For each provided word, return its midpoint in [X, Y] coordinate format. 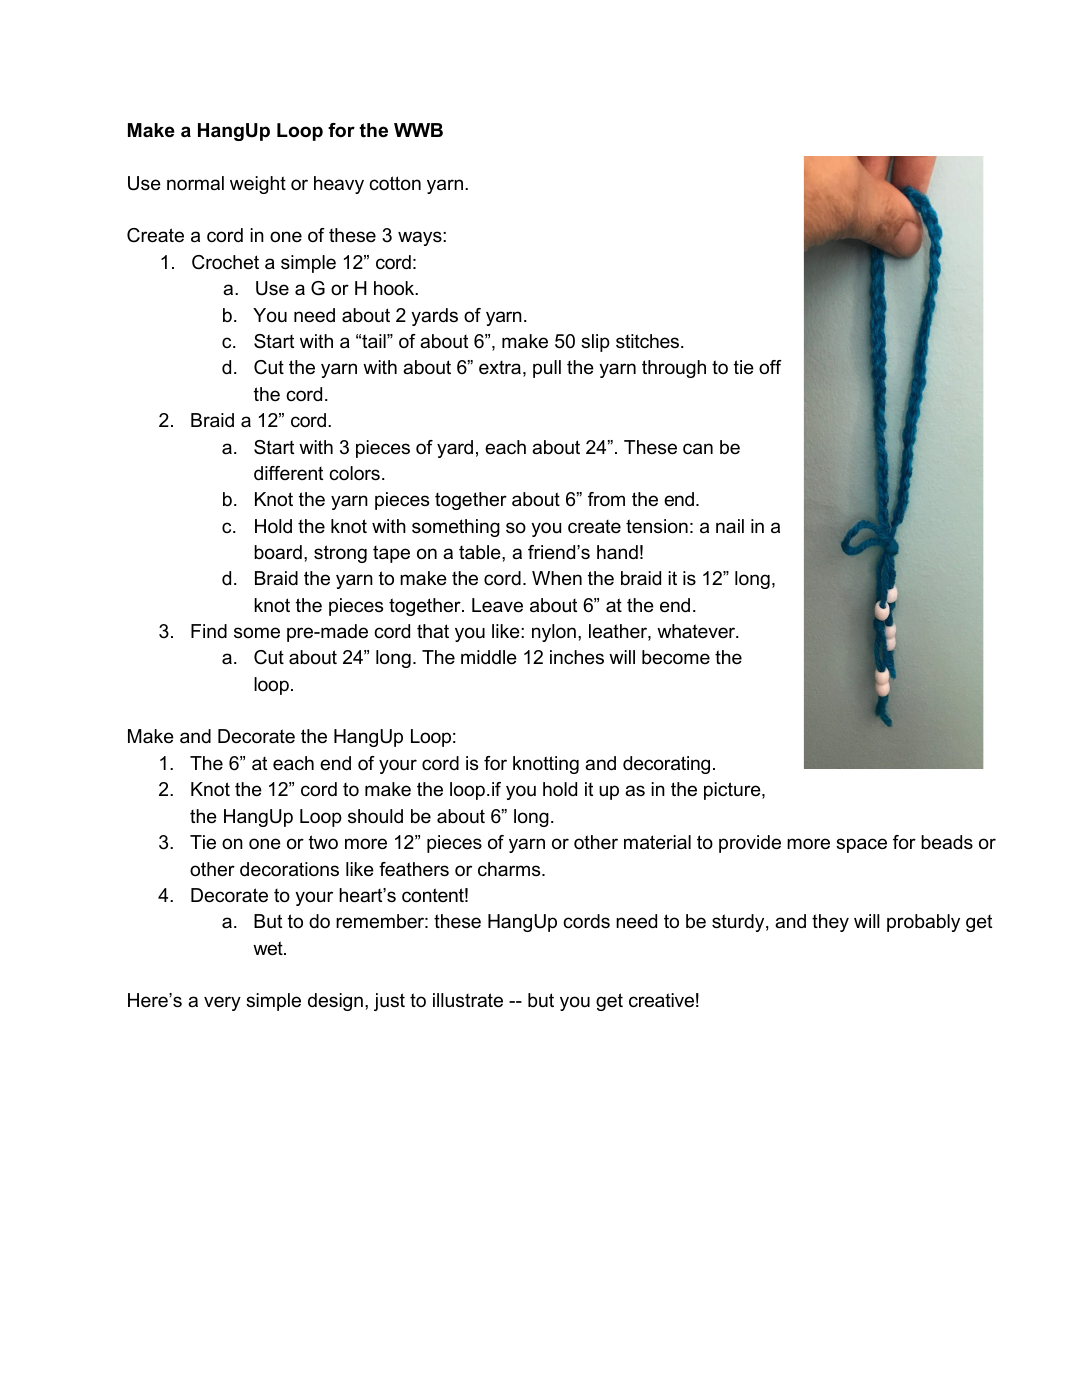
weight [258, 185]
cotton [395, 183]
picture [733, 791]
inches [577, 657]
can [698, 449]
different [288, 473]
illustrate [468, 1000]
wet [269, 948]
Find [209, 631]
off [770, 367]
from [606, 499]
